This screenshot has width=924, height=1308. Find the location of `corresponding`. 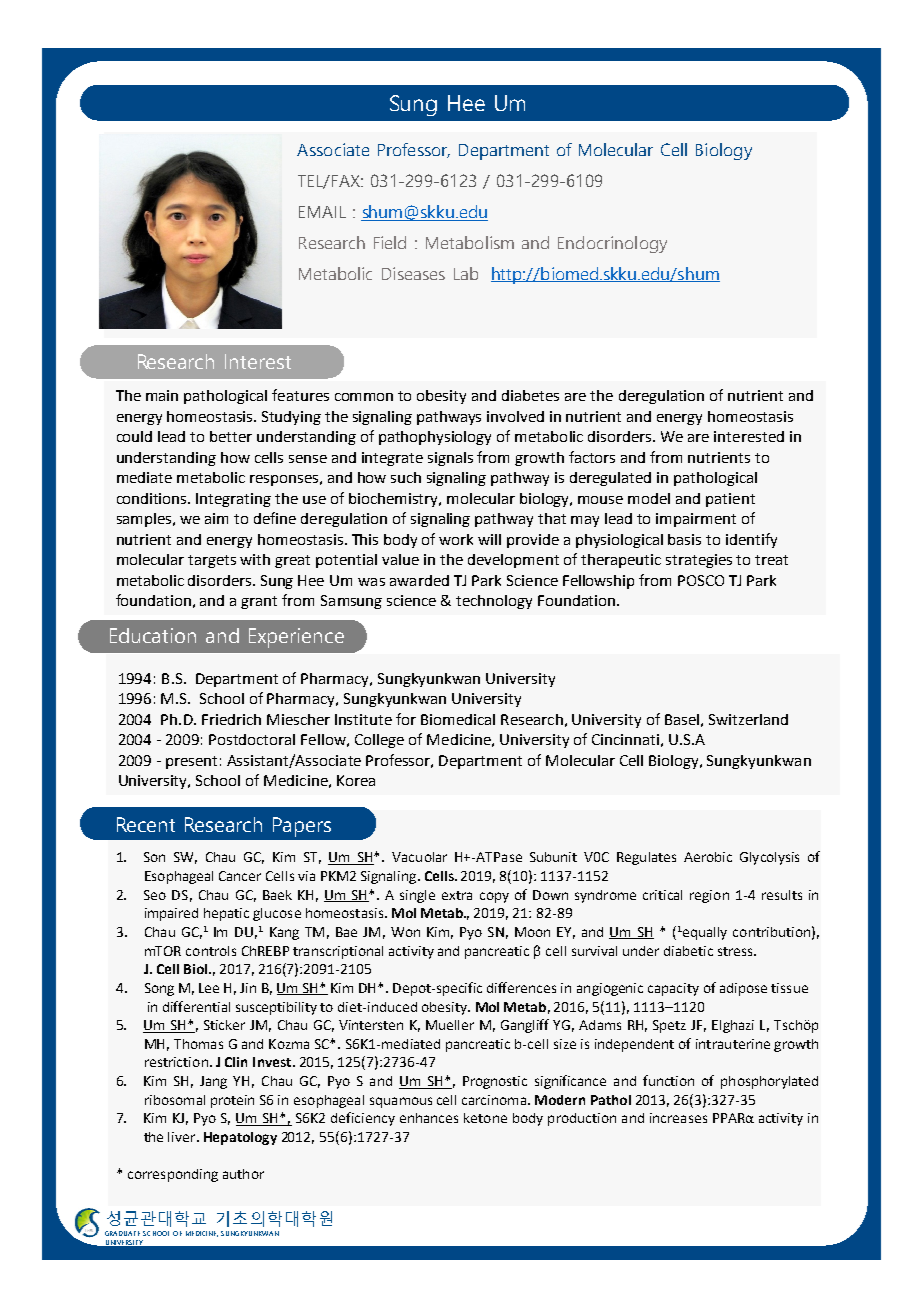

corresponding is located at coordinates (173, 1175).
